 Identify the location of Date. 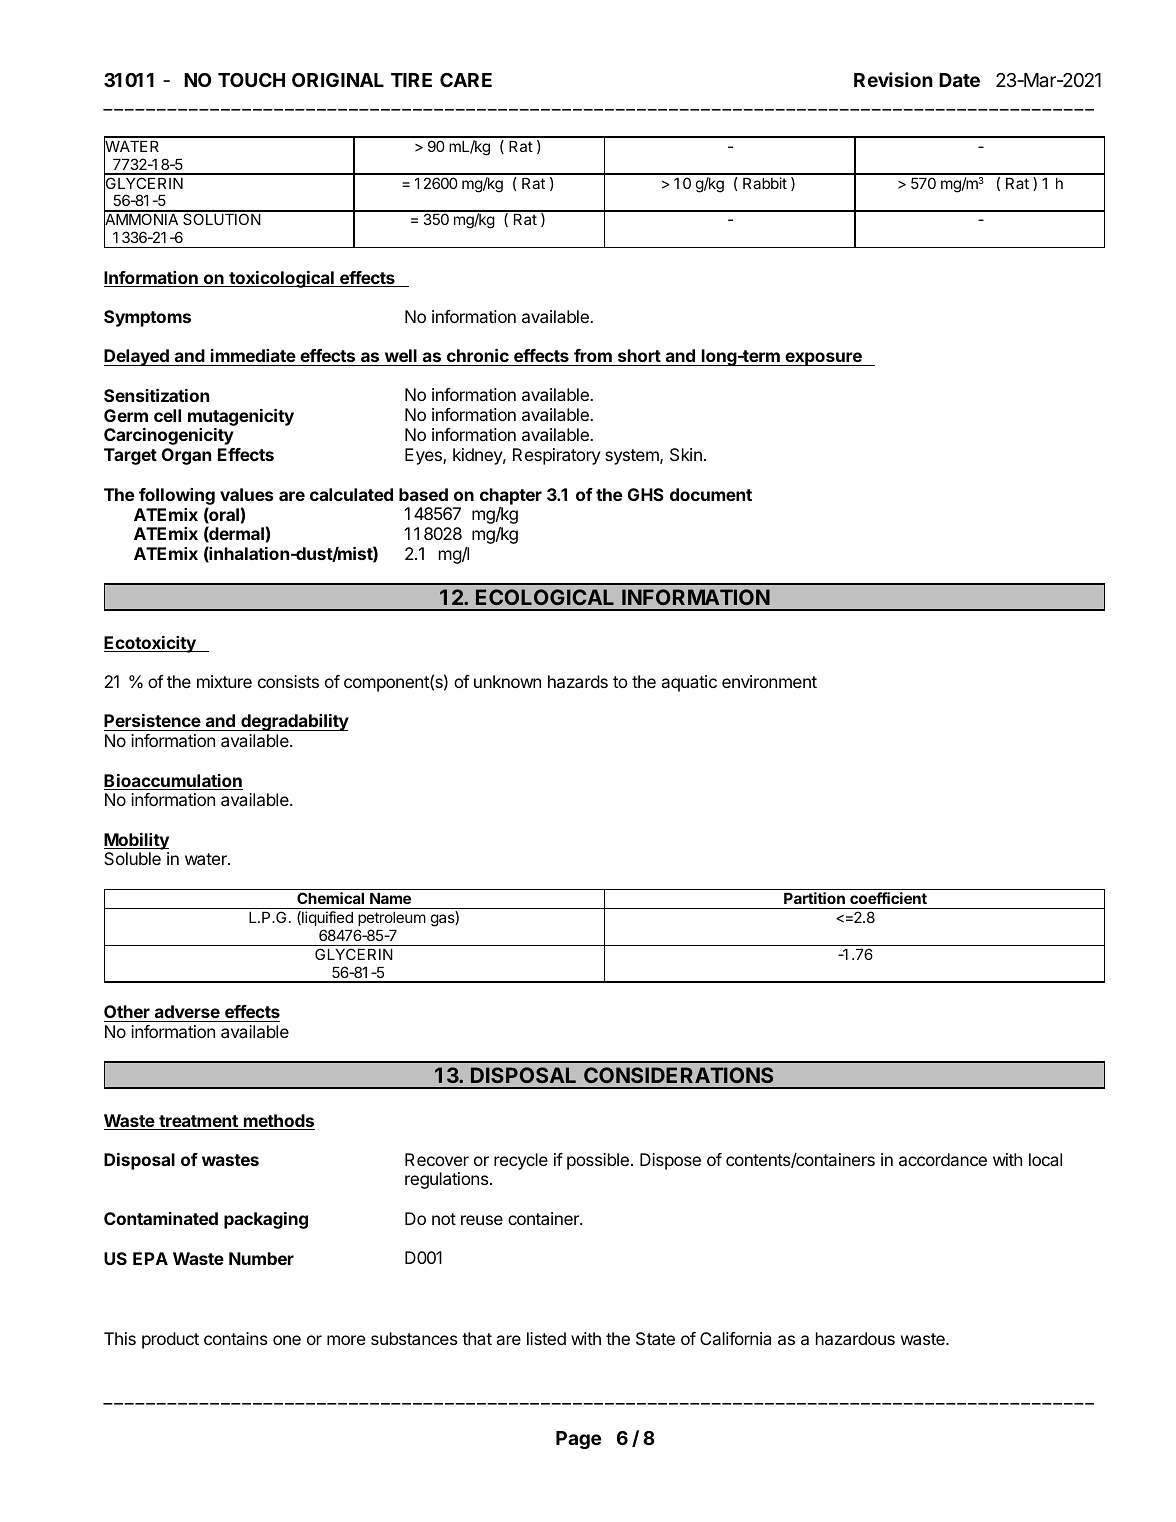
(959, 80).
